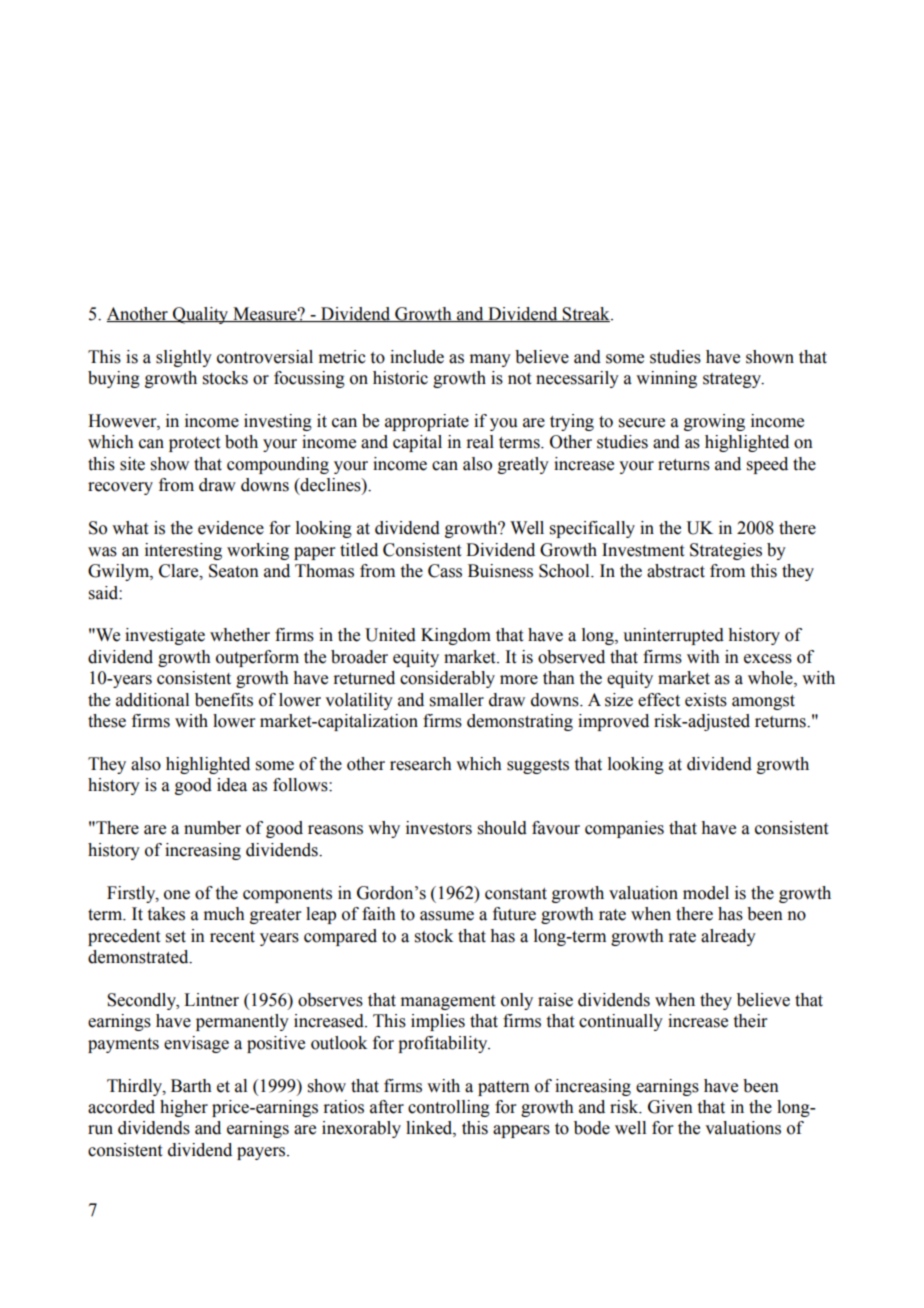 The width and height of the screenshot is (924, 1308). I want to click on winning, so click(666, 379).
